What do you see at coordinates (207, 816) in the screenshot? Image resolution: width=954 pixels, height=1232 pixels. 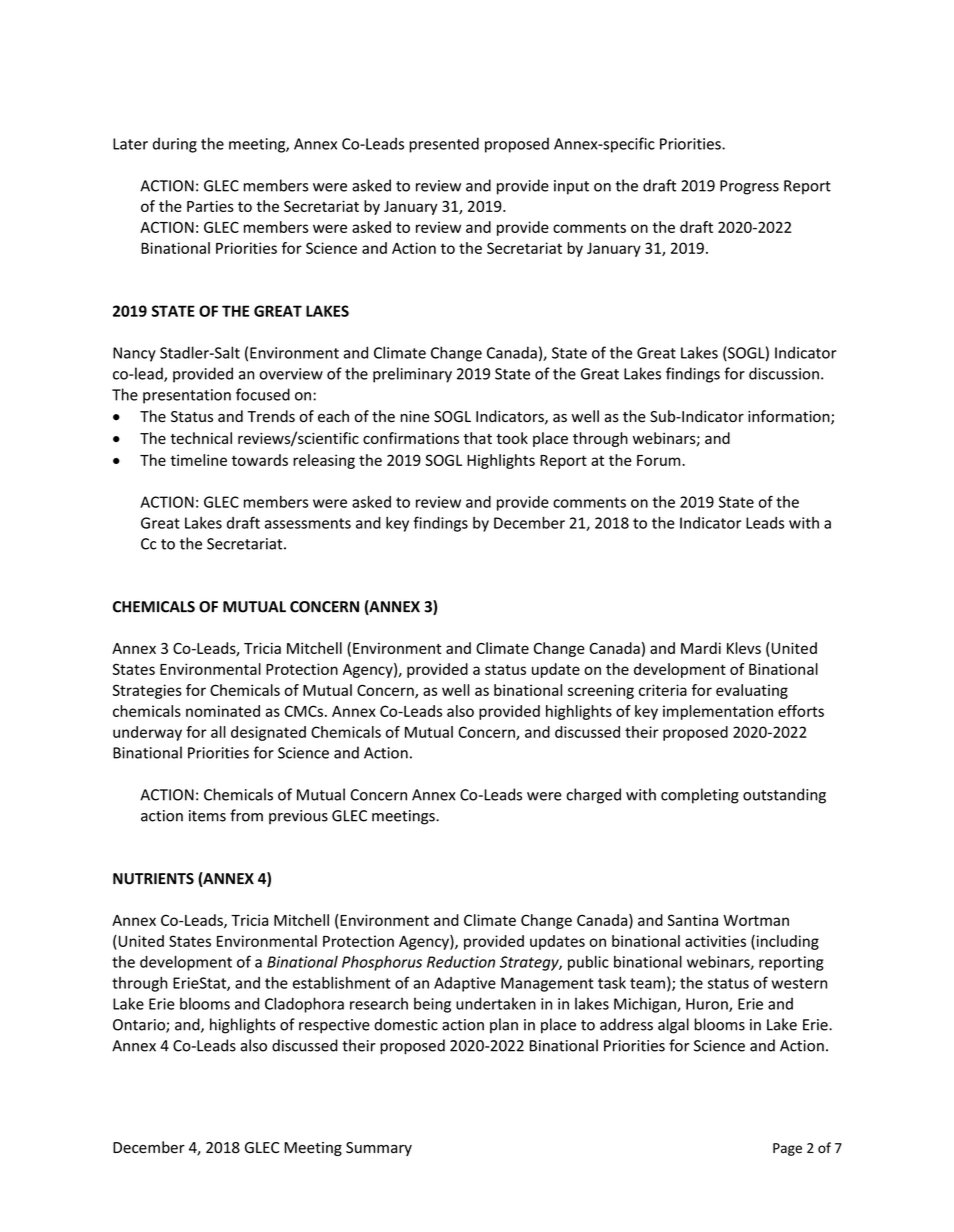 I see `items` at bounding box center [207, 816].
